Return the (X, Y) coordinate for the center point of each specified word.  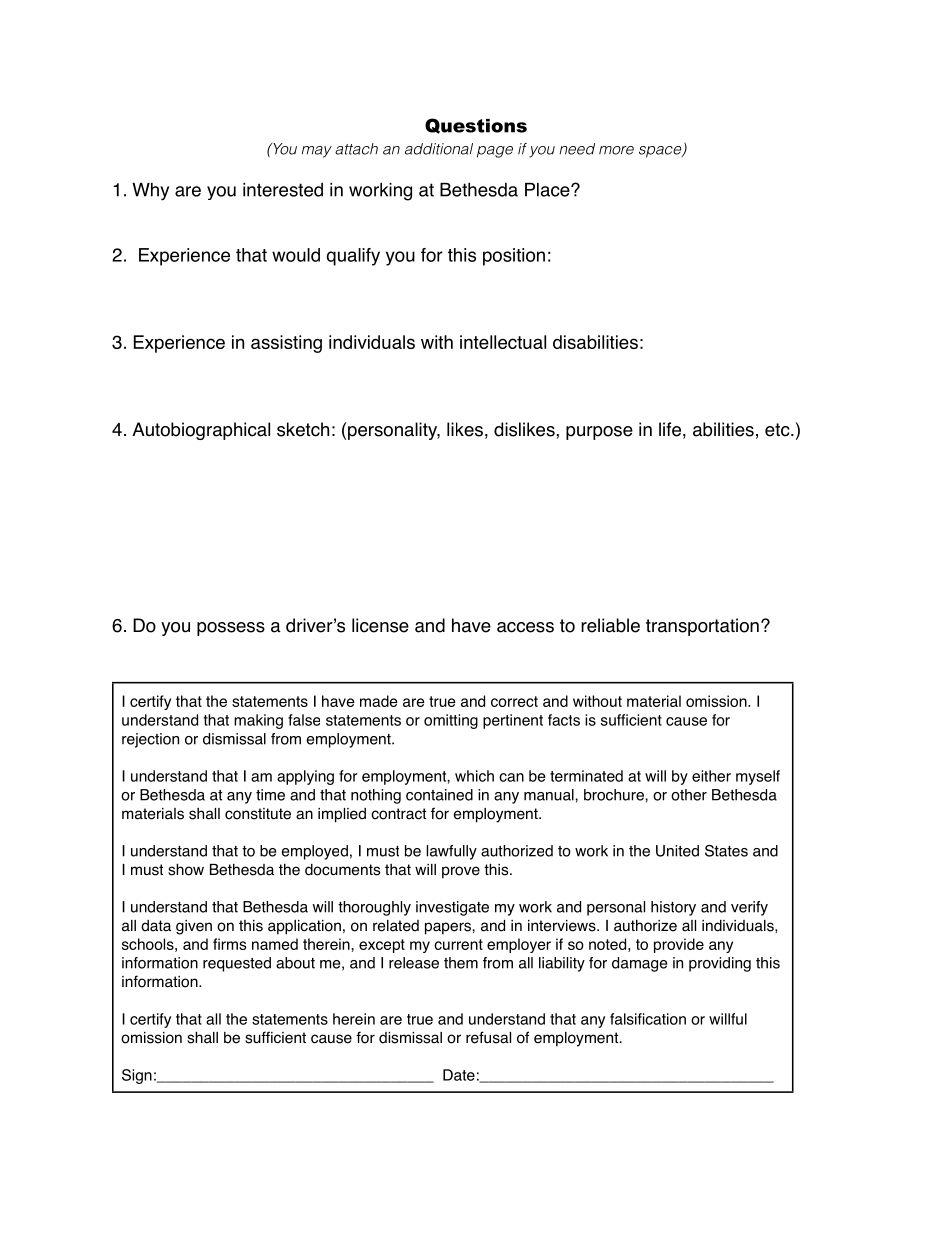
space (661, 152)
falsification (648, 1019)
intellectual (503, 342)
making (258, 721)
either (711, 776)
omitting (451, 721)
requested (237, 964)
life (670, 429)
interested (283, 190)
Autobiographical (201, 431)
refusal (488, 1037)
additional (439, 149)
